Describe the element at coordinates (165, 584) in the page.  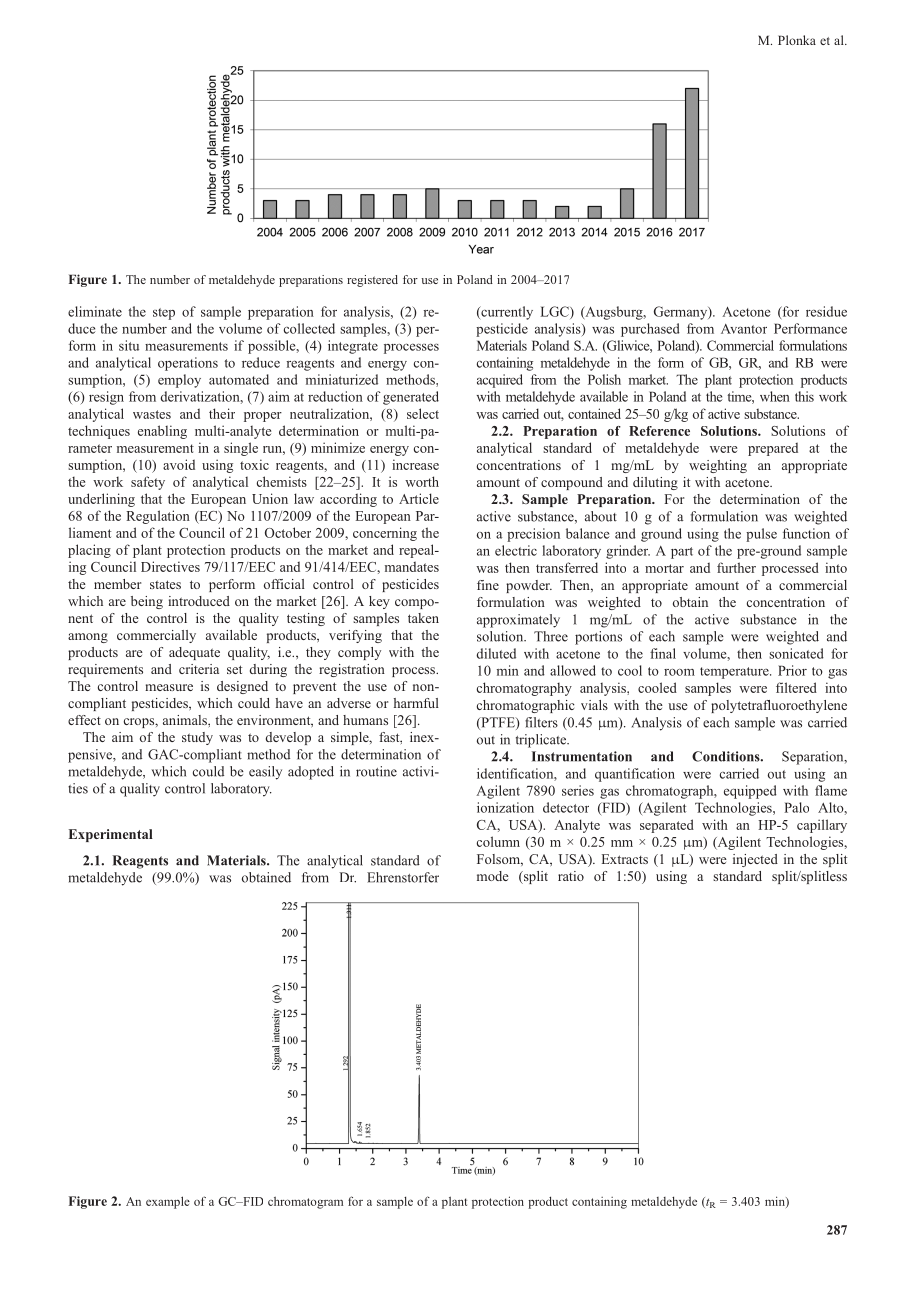
I see `states` at that location.
